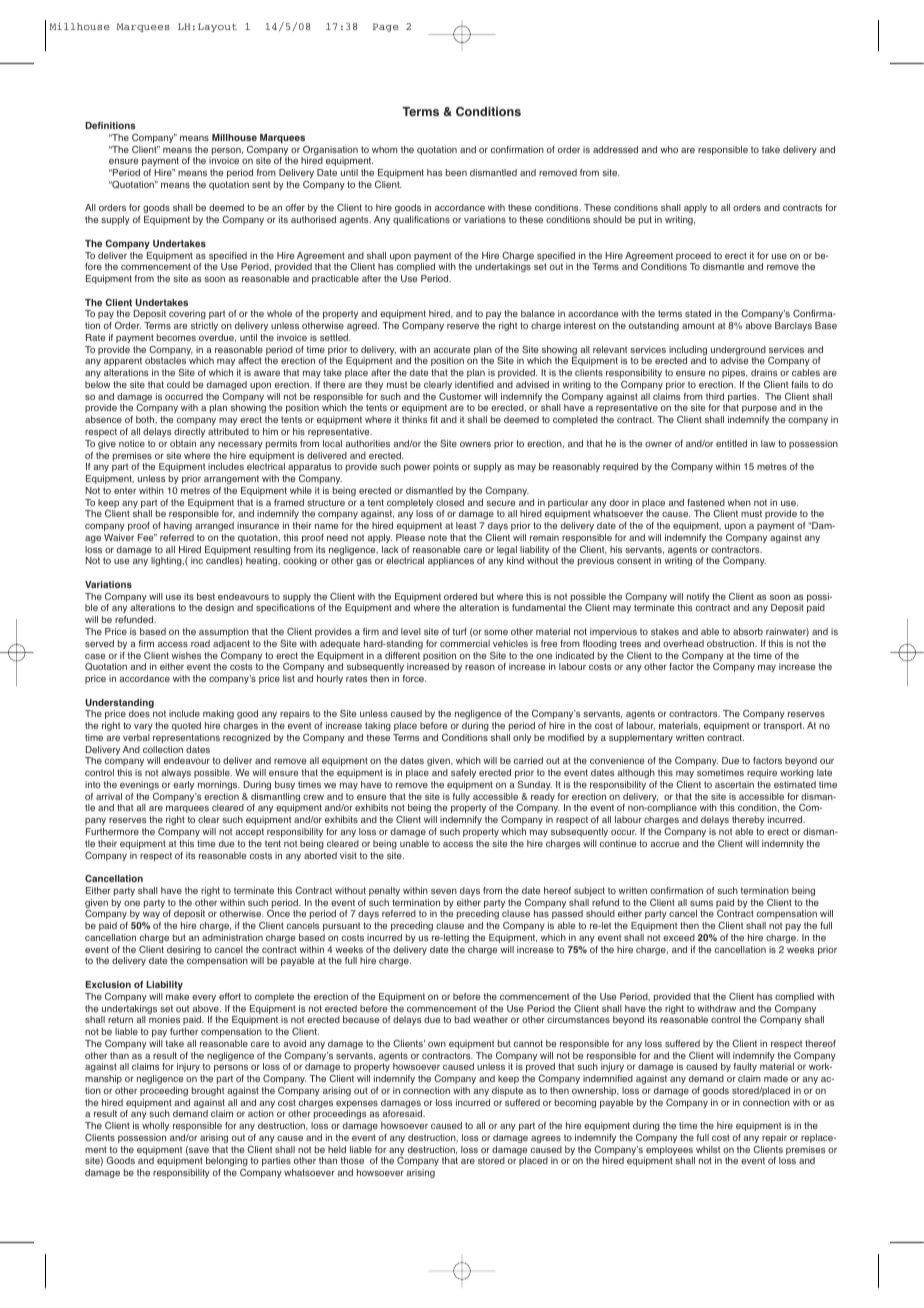  What do you see at coordinates (615, 149) in the screenshot?
I see `addressed` at bounding box center [615, 149].
